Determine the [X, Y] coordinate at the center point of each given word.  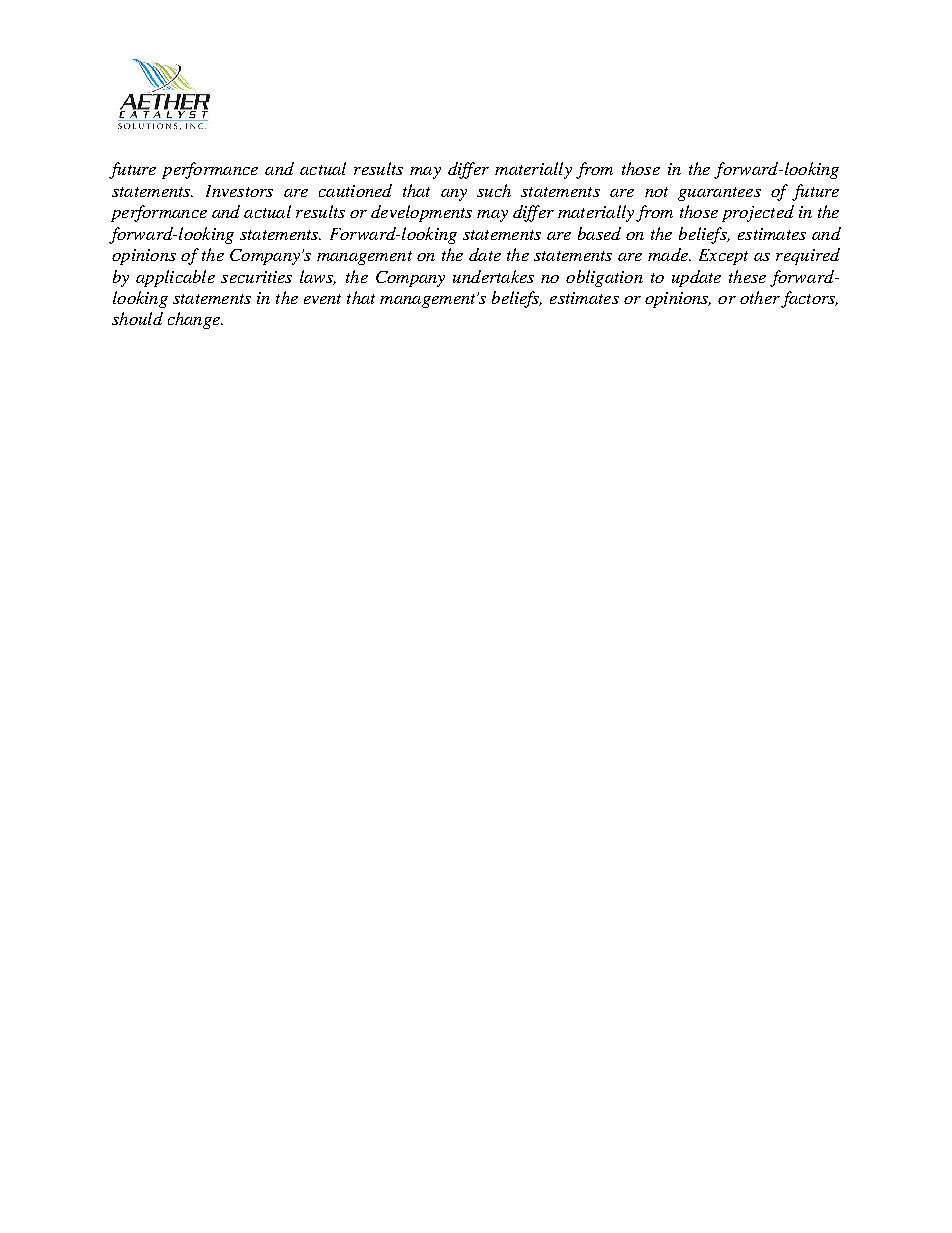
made [669, 254]
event [322, 299]
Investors [239, 191]
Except [723, 257]
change [195, 320]
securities [256, 277]
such [494, 190]
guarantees [719, 194]
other [761, 299]
